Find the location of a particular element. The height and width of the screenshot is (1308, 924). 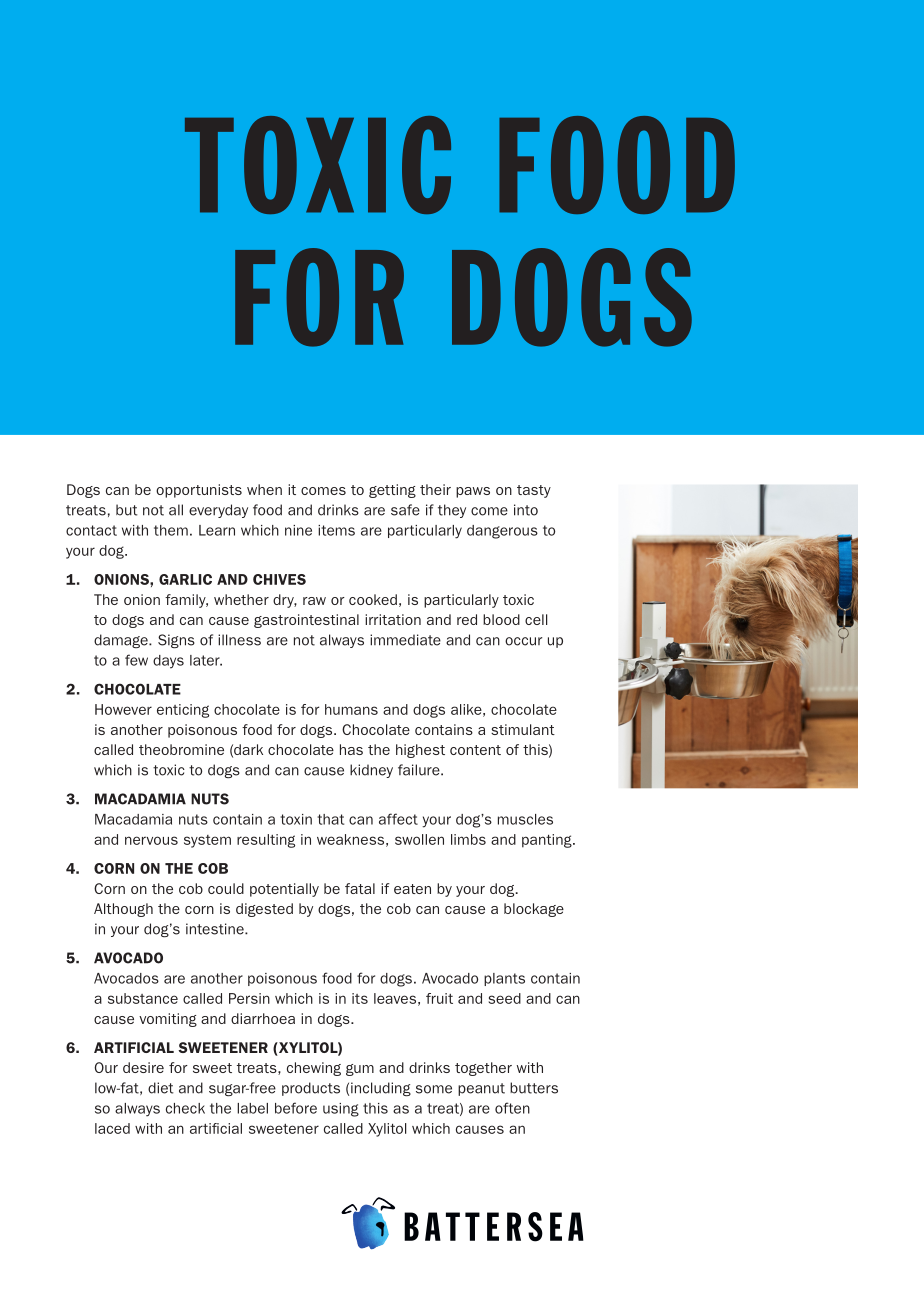

nervous is located at coordinates (151, 840).
